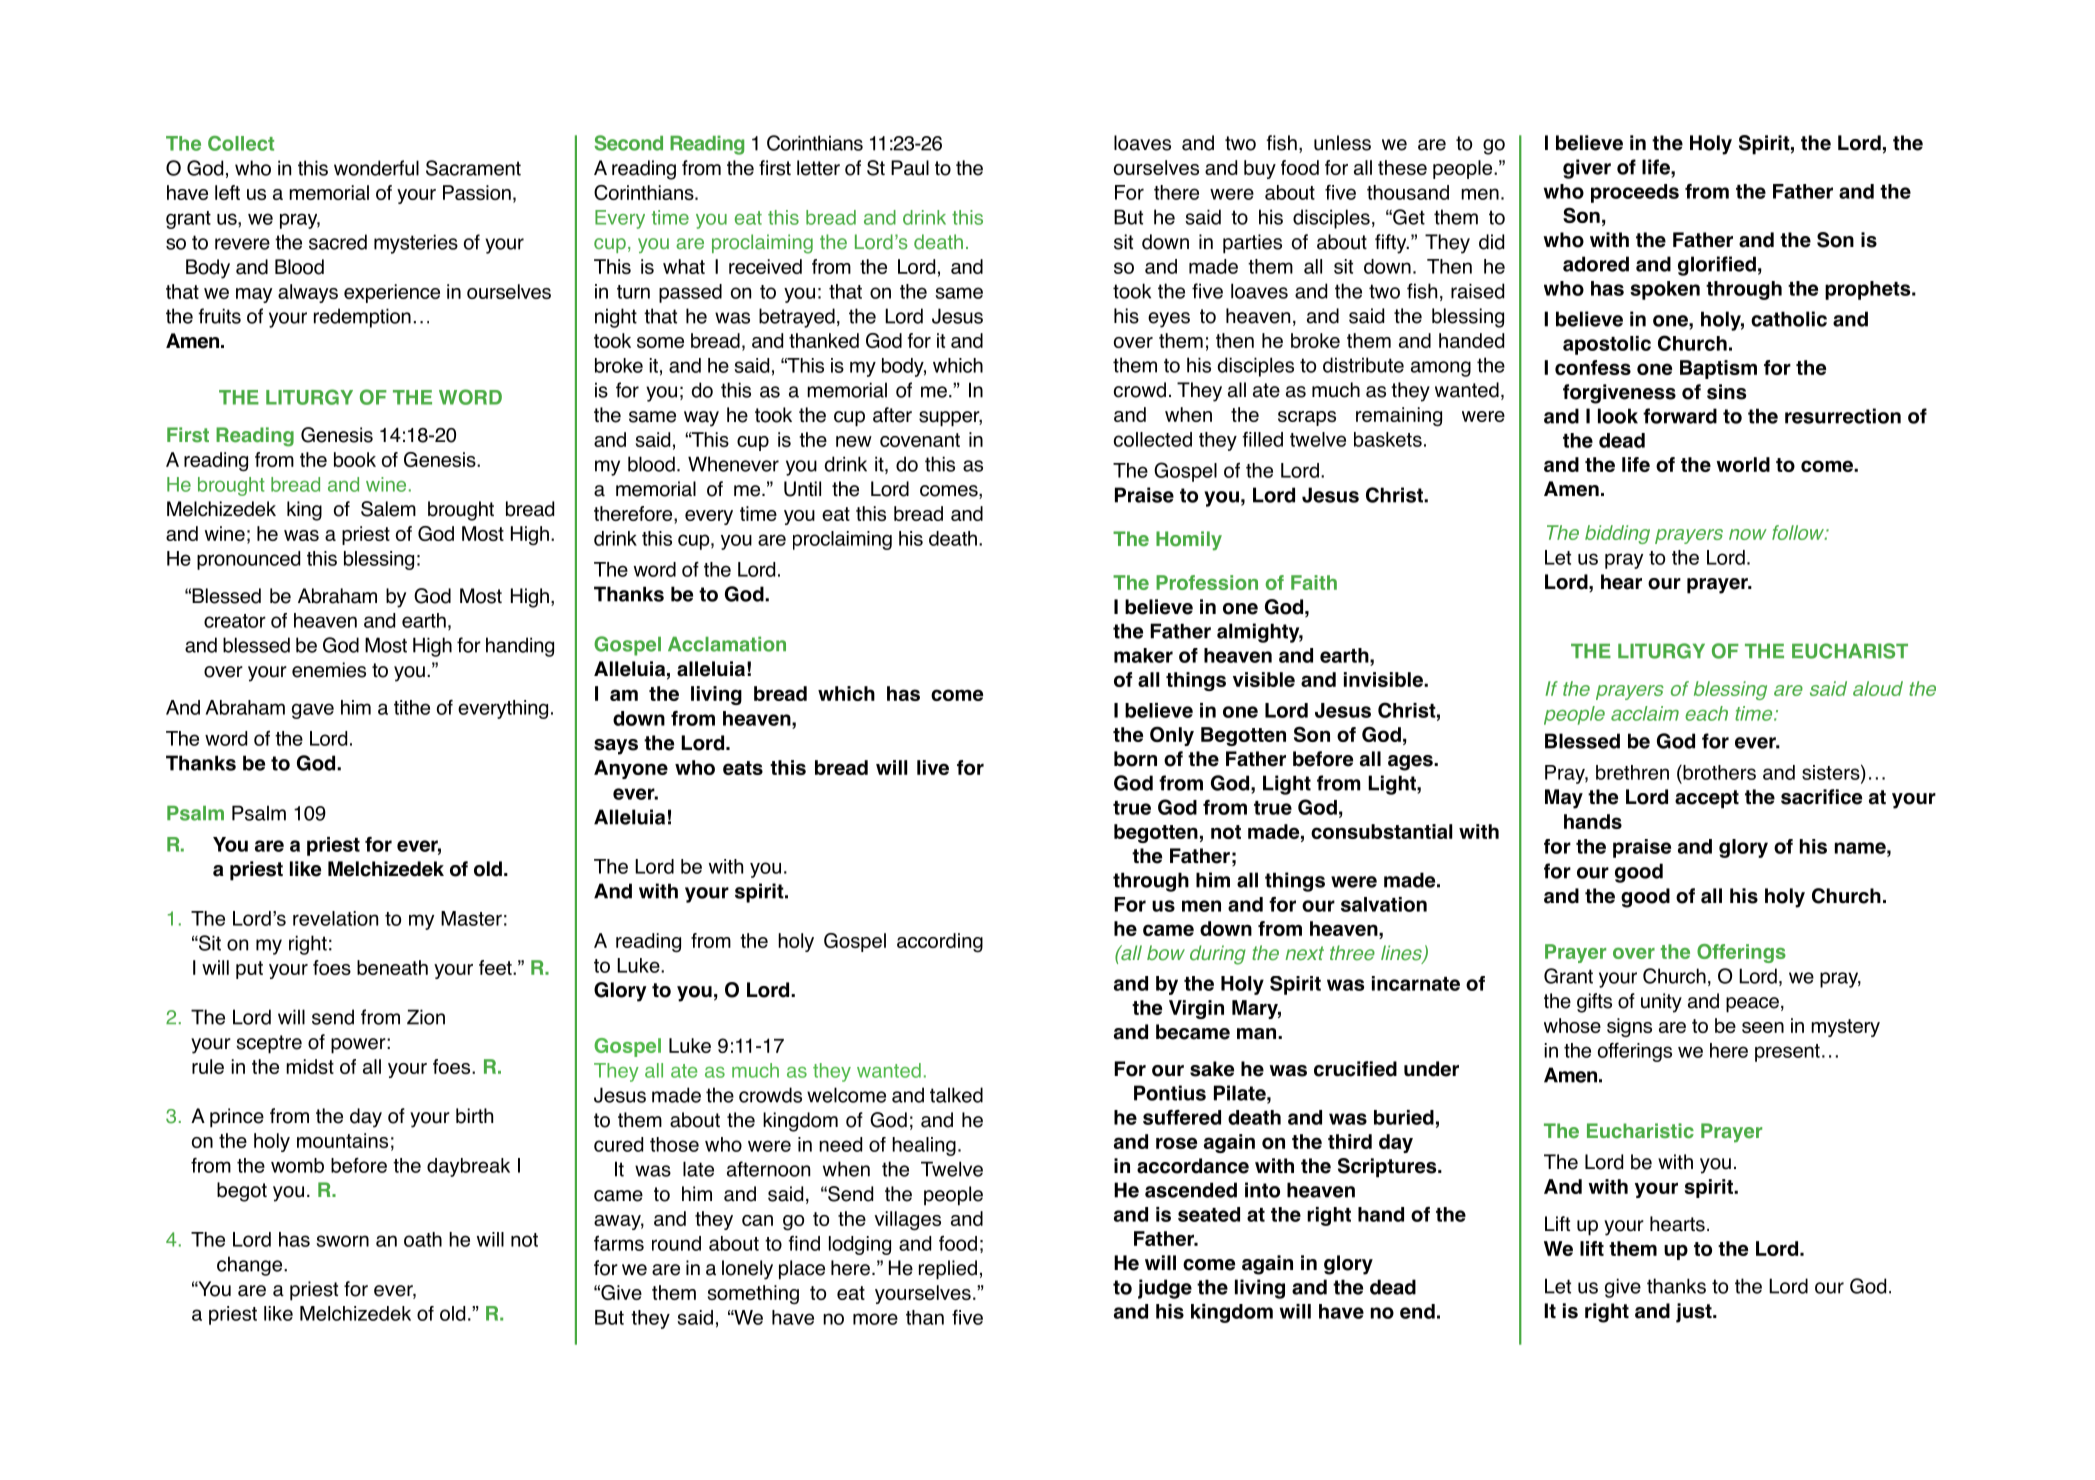 This page has height=1480, width=2095. I want to click on replied, so click(948, 1270).
